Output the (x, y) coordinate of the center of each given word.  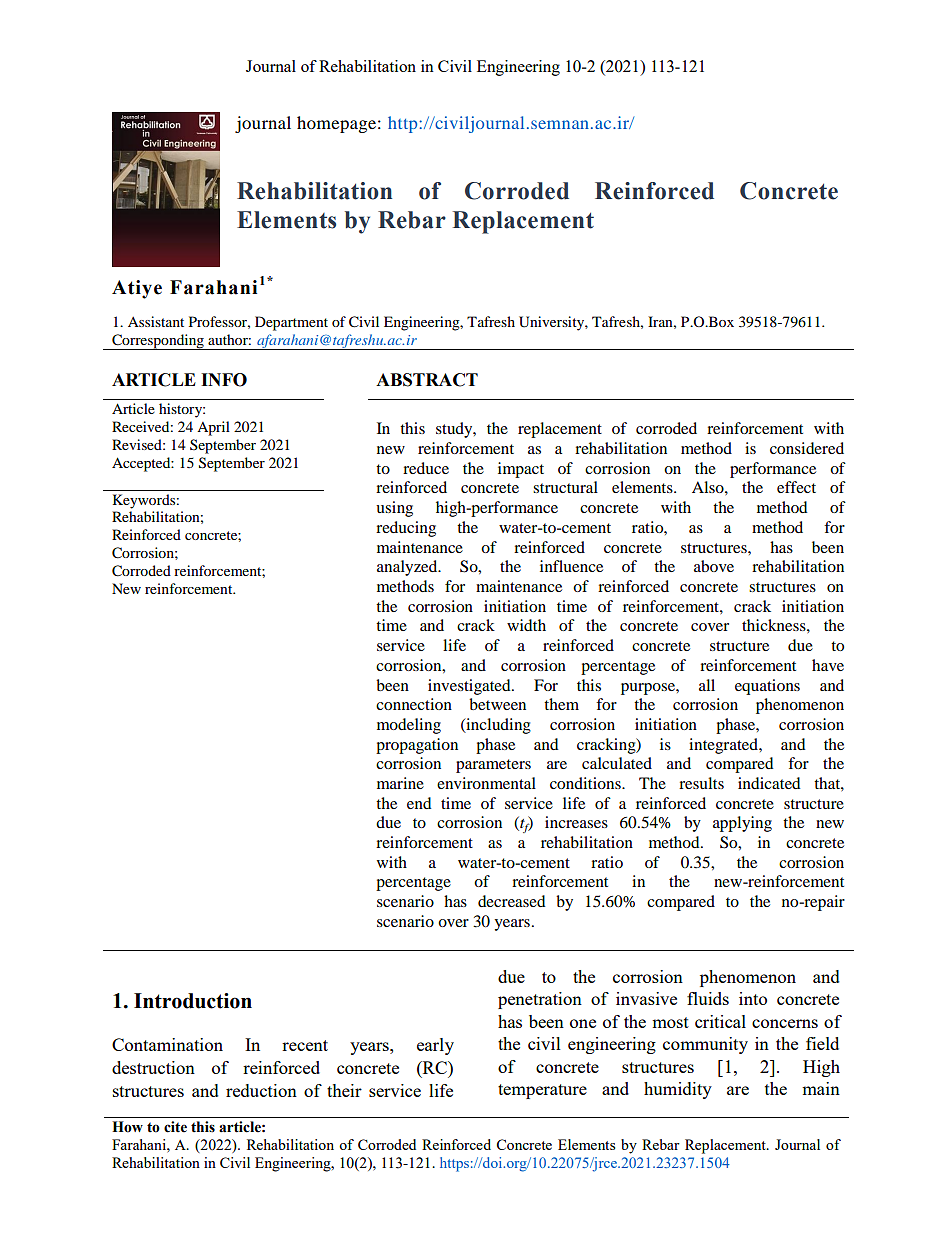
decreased (512, 901)
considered (807, 448)
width (526, 625)
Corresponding (158, 342)
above (714, 566)
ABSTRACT (427, 380)
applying (742, 824)
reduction (261, 1090)
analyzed (408, 568)
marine (400, 783)
